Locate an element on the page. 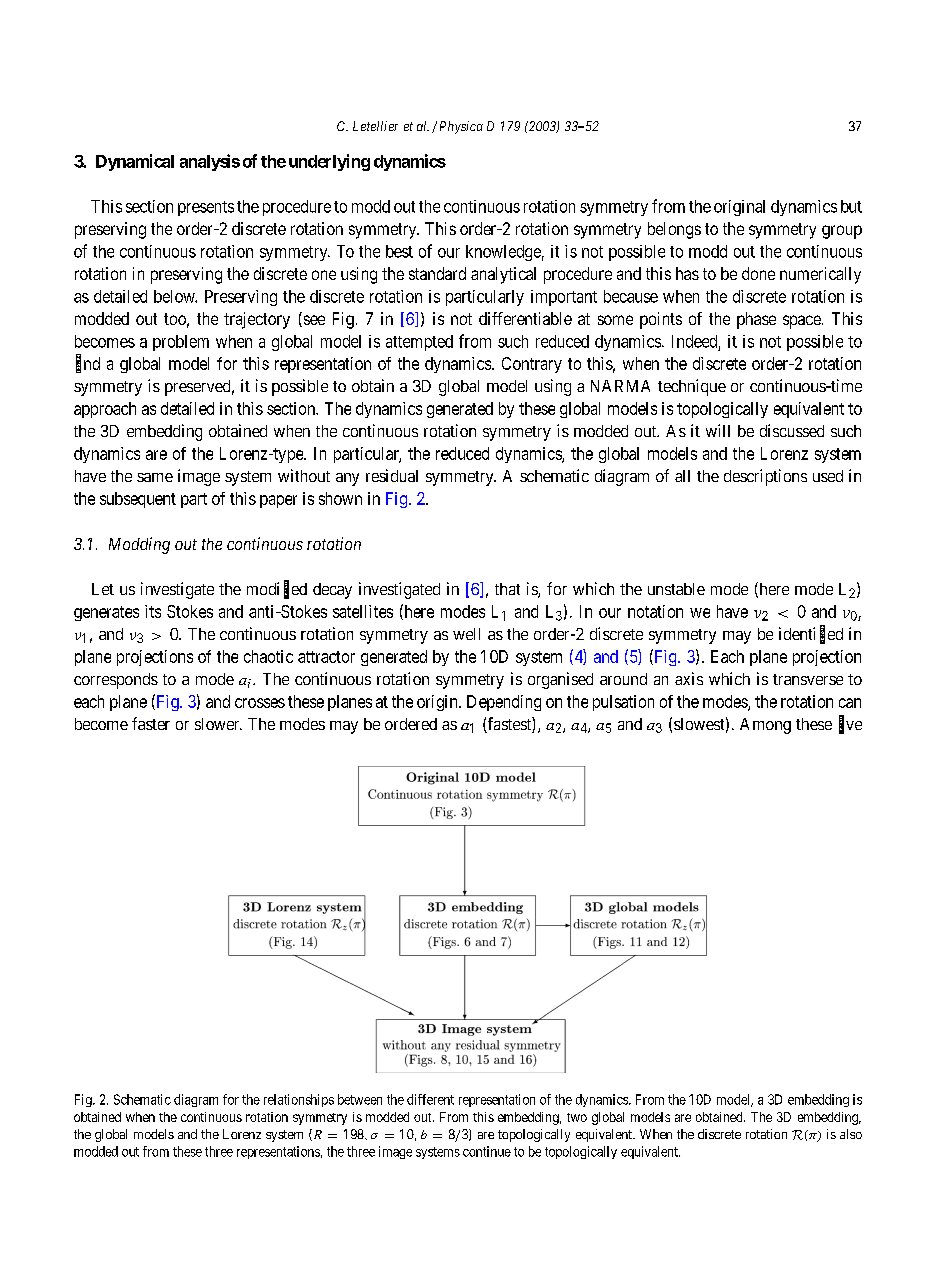  presents is located at coordinates (206, 208).
